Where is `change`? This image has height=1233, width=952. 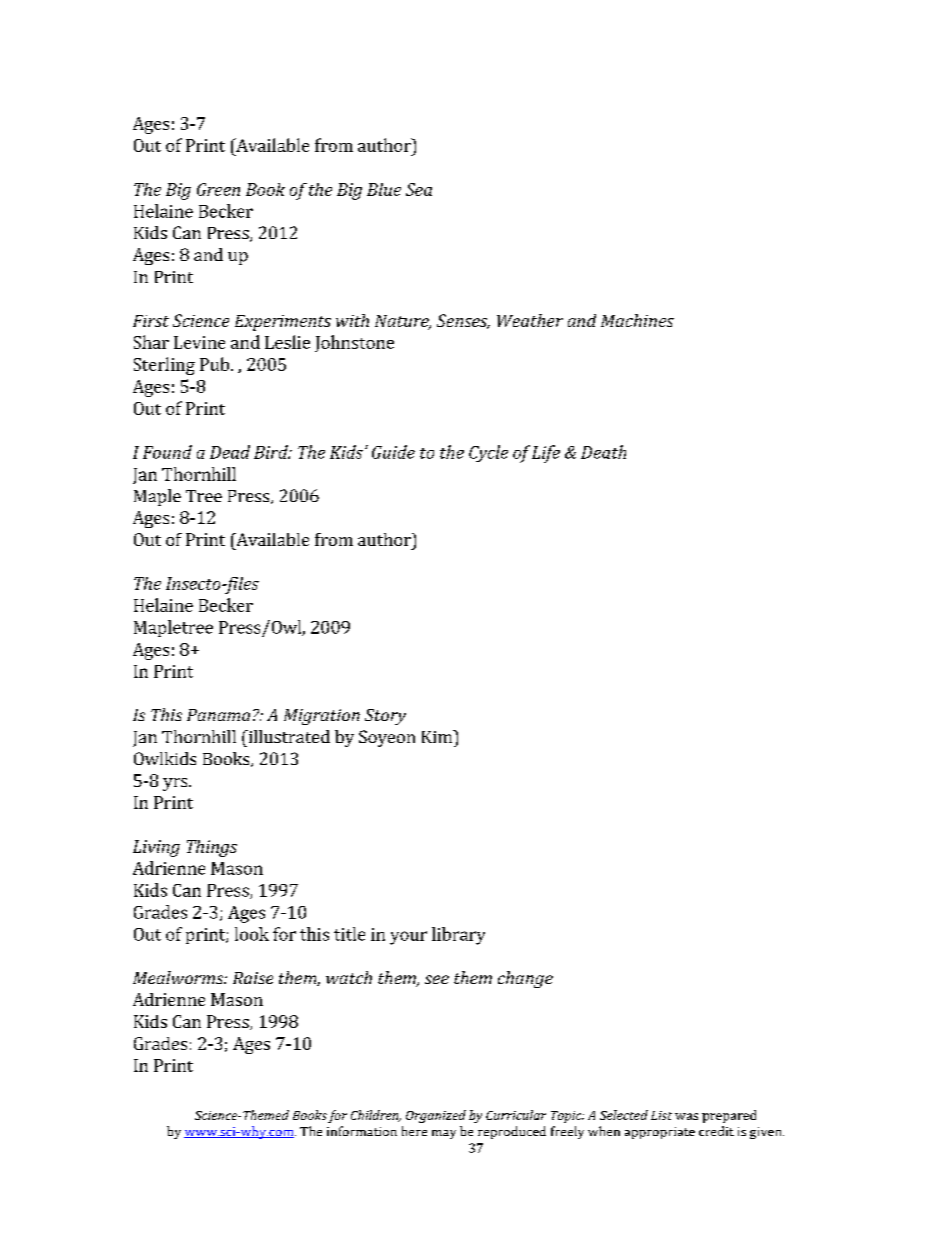
change is located at coordinates (525, 979).
